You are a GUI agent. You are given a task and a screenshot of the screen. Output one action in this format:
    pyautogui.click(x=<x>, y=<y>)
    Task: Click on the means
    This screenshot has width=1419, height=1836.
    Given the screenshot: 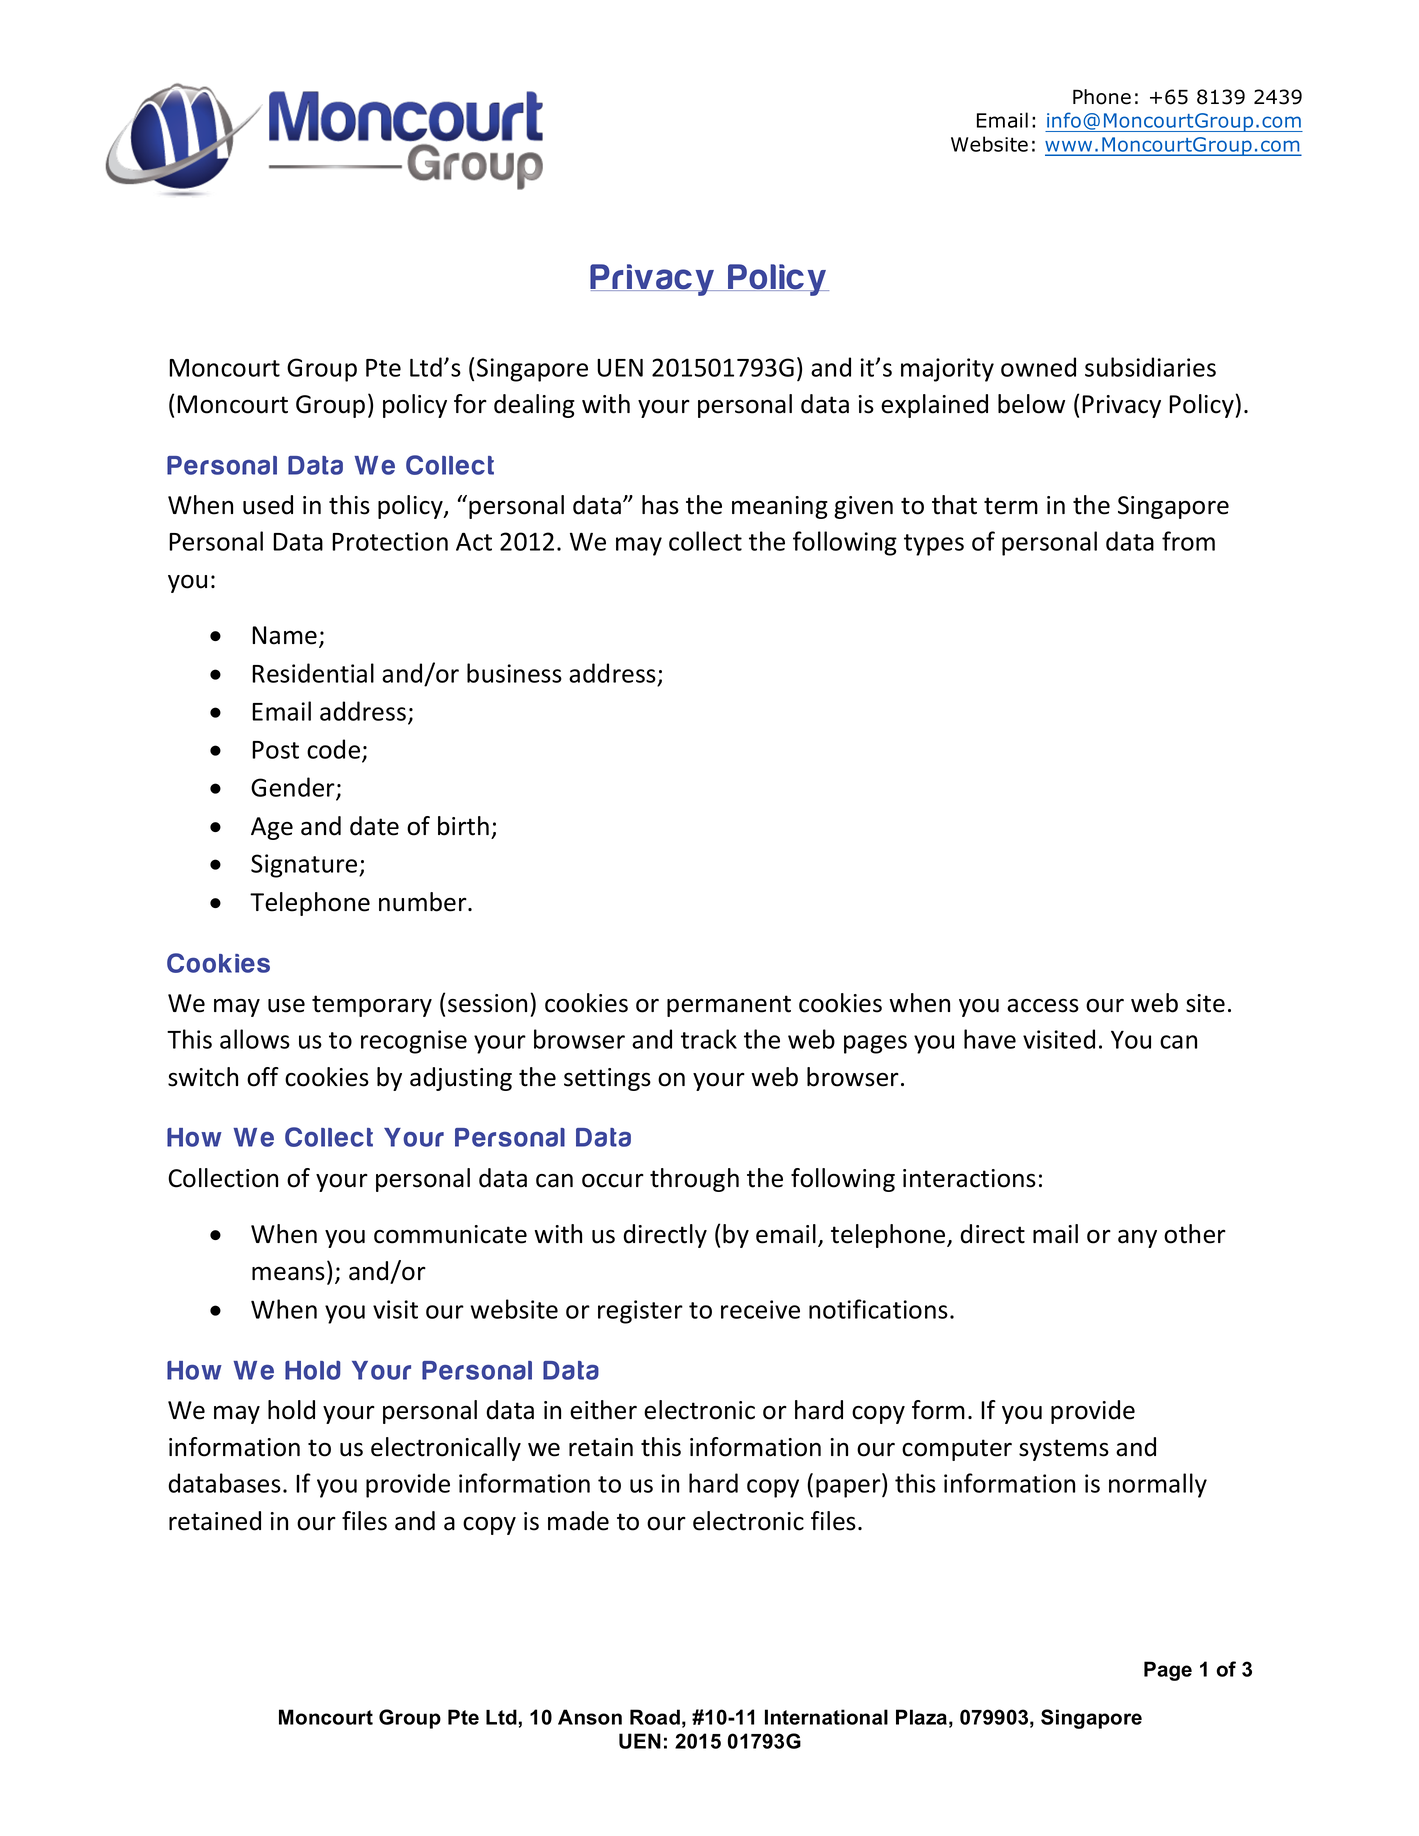 What is the action you would take?
    pyautogui.click(x=288, y=1273)
